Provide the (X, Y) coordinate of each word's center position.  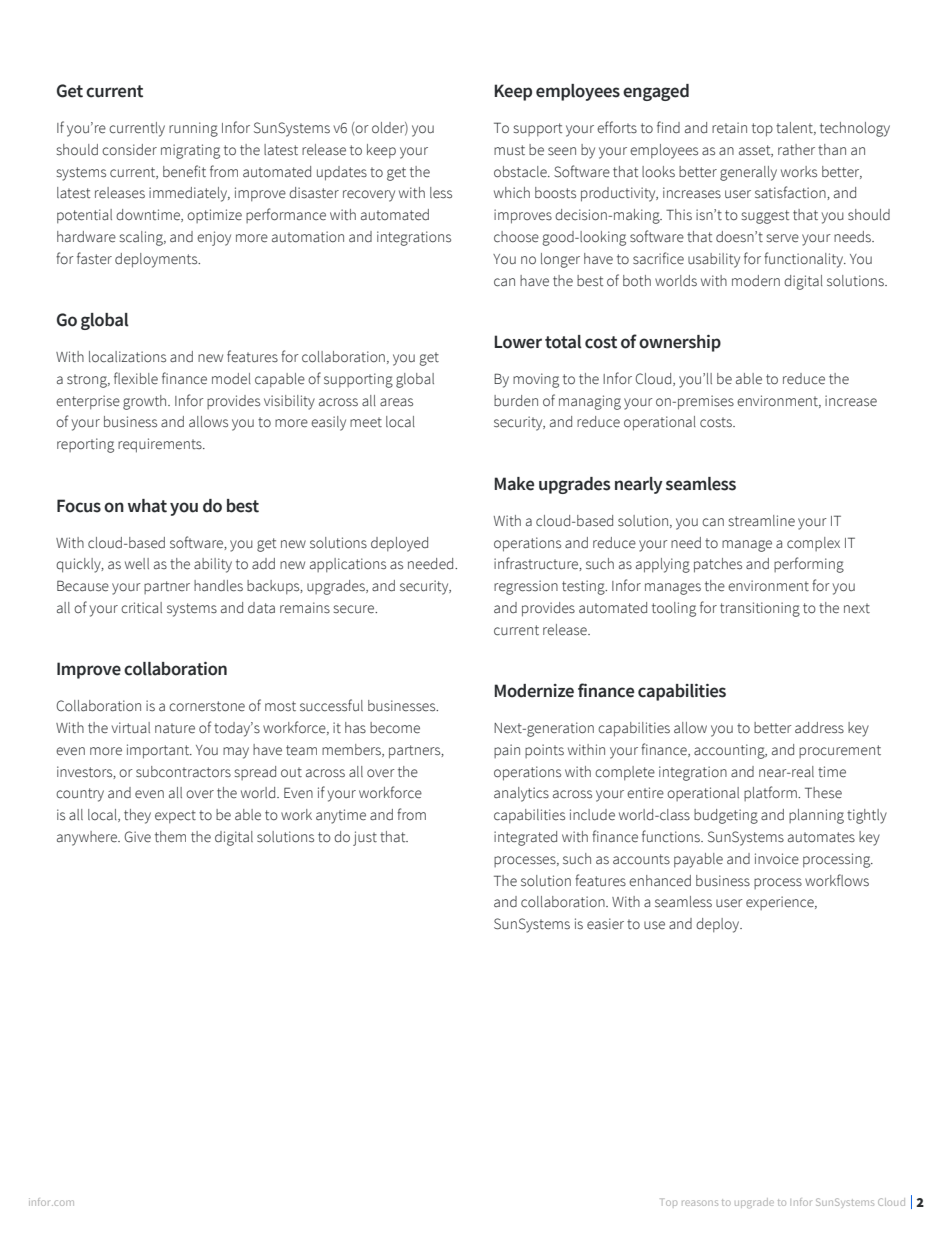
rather (796, 149)
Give (137, 837)
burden (516, 401)
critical (141, 608)
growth (146, 402)
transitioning (760, 609)
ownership (680, 343)
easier (605, 923)
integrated (525, 838)
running (193, 129)
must (509, 150)
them (170, 837)
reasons (700, 1203)
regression (526, 587)
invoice (777, 859)
